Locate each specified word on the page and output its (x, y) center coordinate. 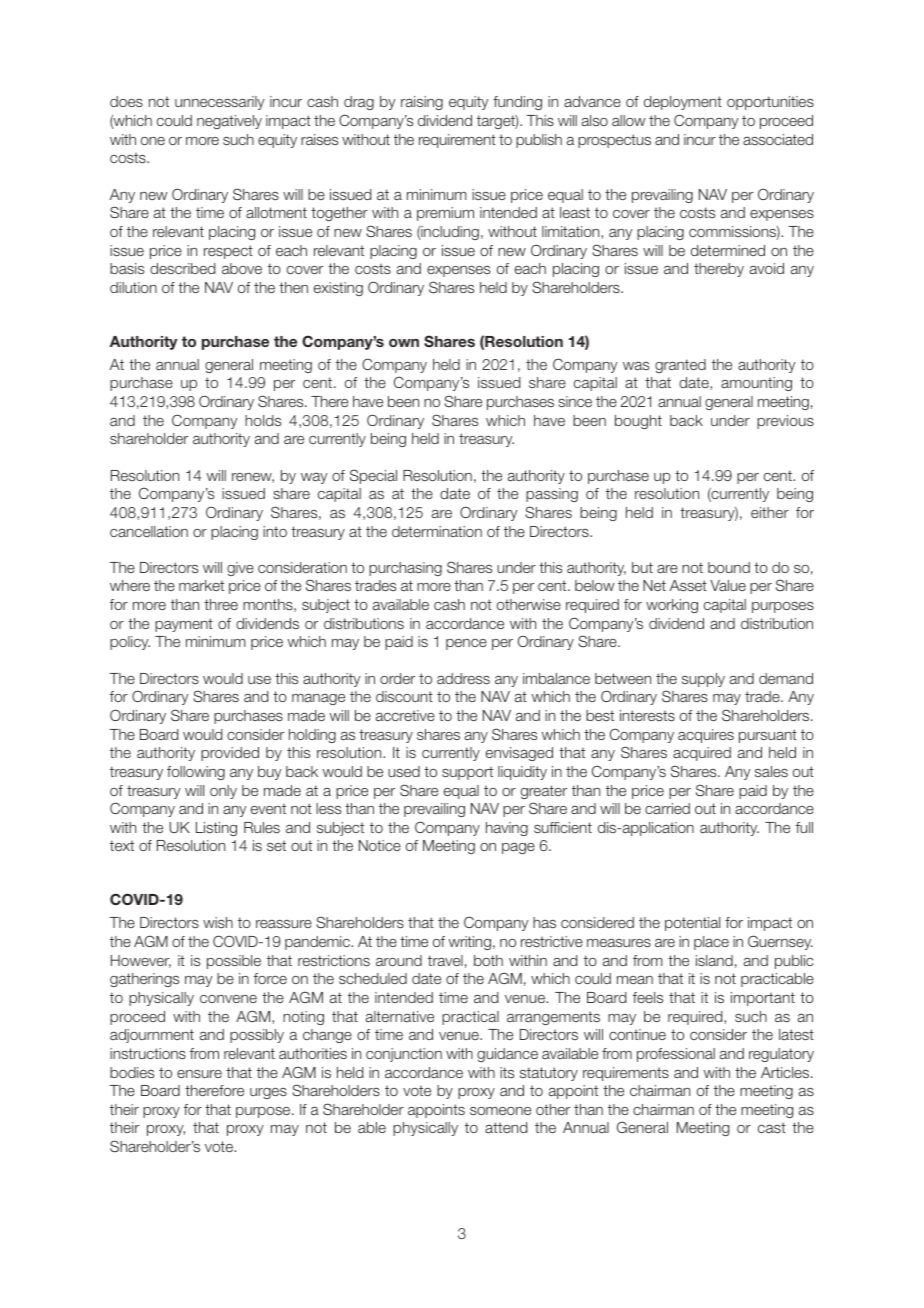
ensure (199, 1074)
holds (263, 420)
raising (422, 103)
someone (500, 1111)
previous (785, 422)
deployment (683, 103)
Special (373, 476)
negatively (229, 122)
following (196, 773)
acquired (702, 754)
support (467, 773)
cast (772, 1127)
